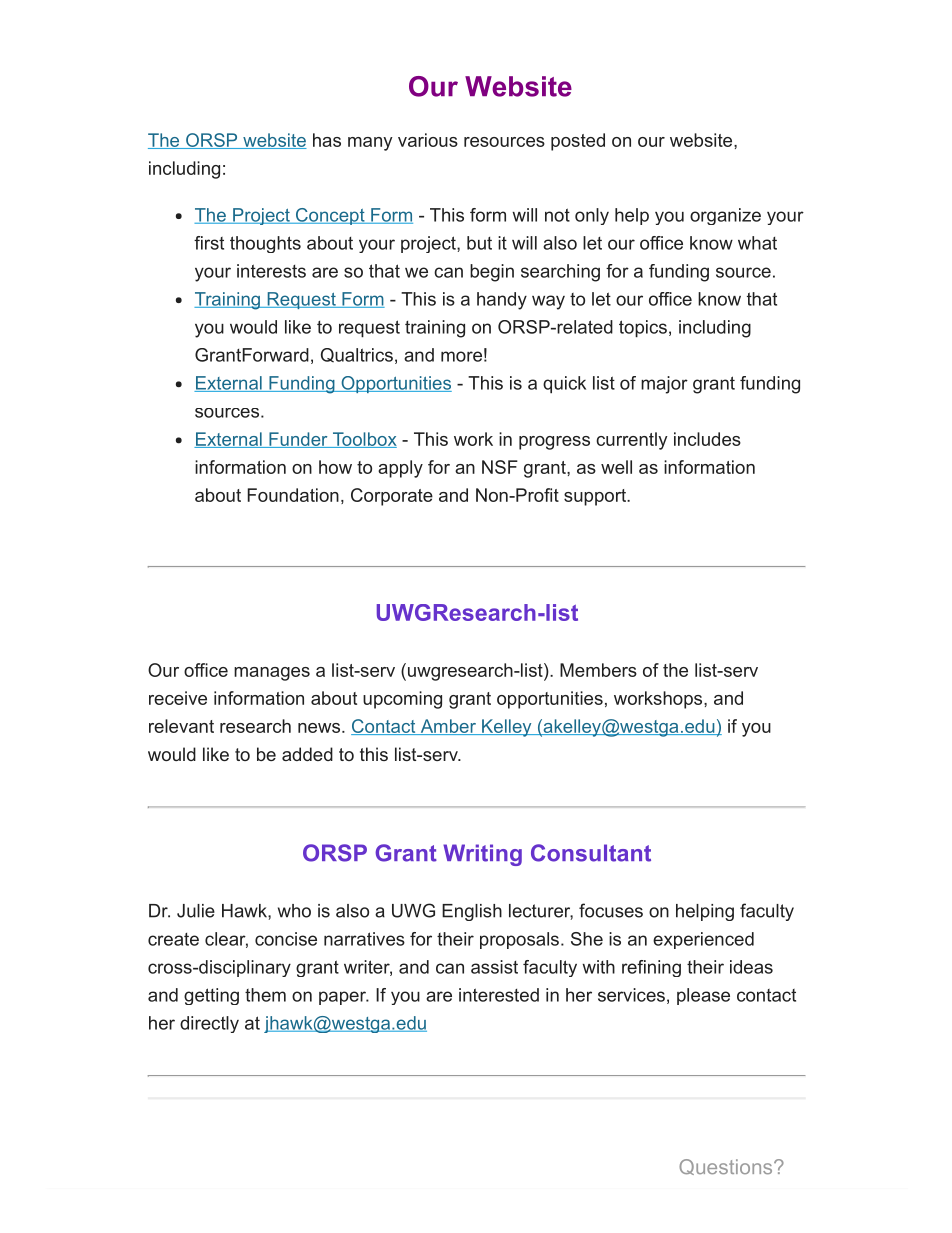 The height and width of the page is (1233, 952). Describe the element at coordinates (598, 670) in the page. I see `Members` at that location.
